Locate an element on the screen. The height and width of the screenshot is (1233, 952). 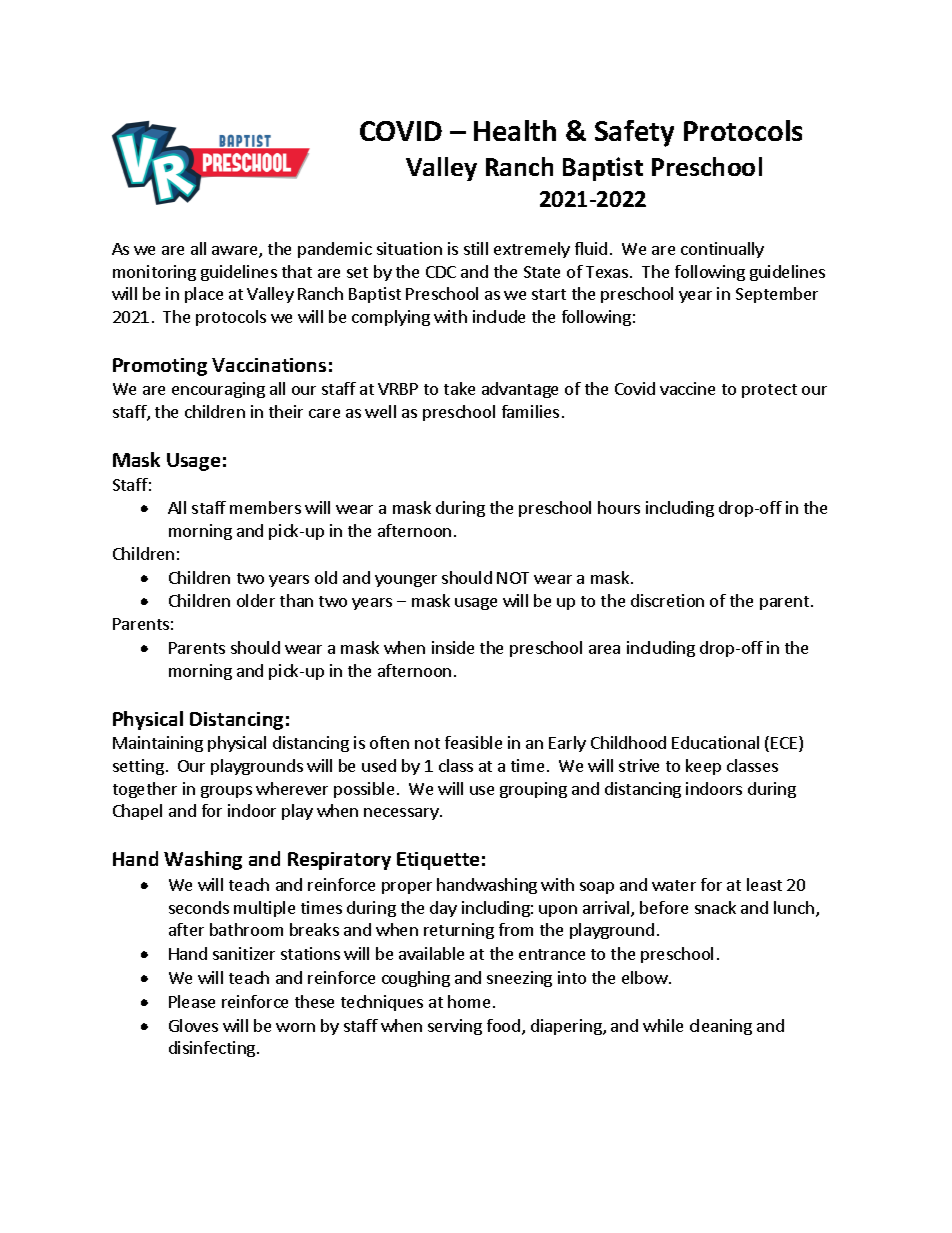
older is located at coordinates (256, 600).
